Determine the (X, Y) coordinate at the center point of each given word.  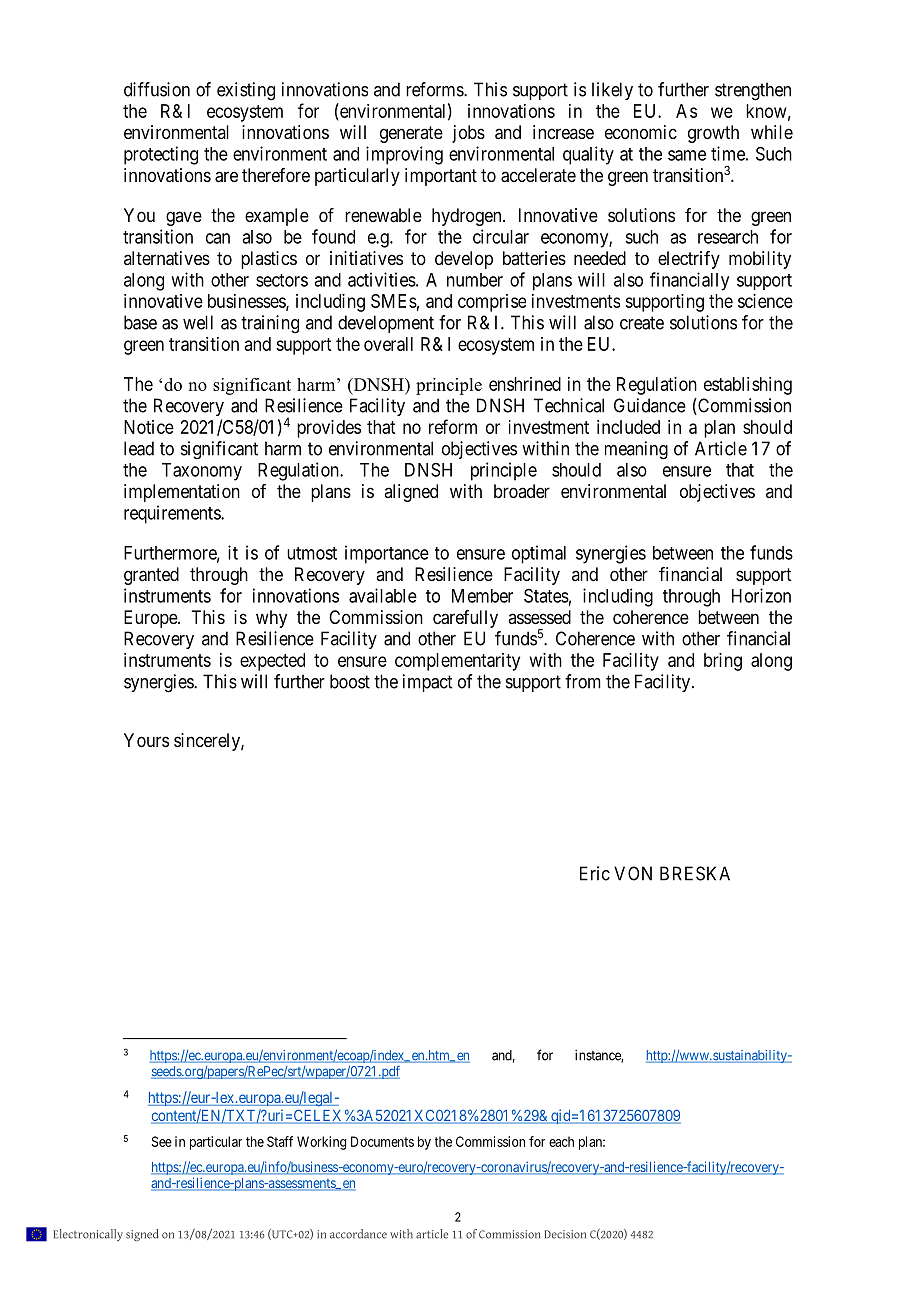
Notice (149, 427)
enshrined (525, 384)
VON (633, 873)
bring (723, 662)
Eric (595, 873)
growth (713, 134)
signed (142, 1235)
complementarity (457, 662)
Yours (146, 740)
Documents (382, 1141)
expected (272, 662)
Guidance (650, 405)
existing (246, 91)
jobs (468, 134)
